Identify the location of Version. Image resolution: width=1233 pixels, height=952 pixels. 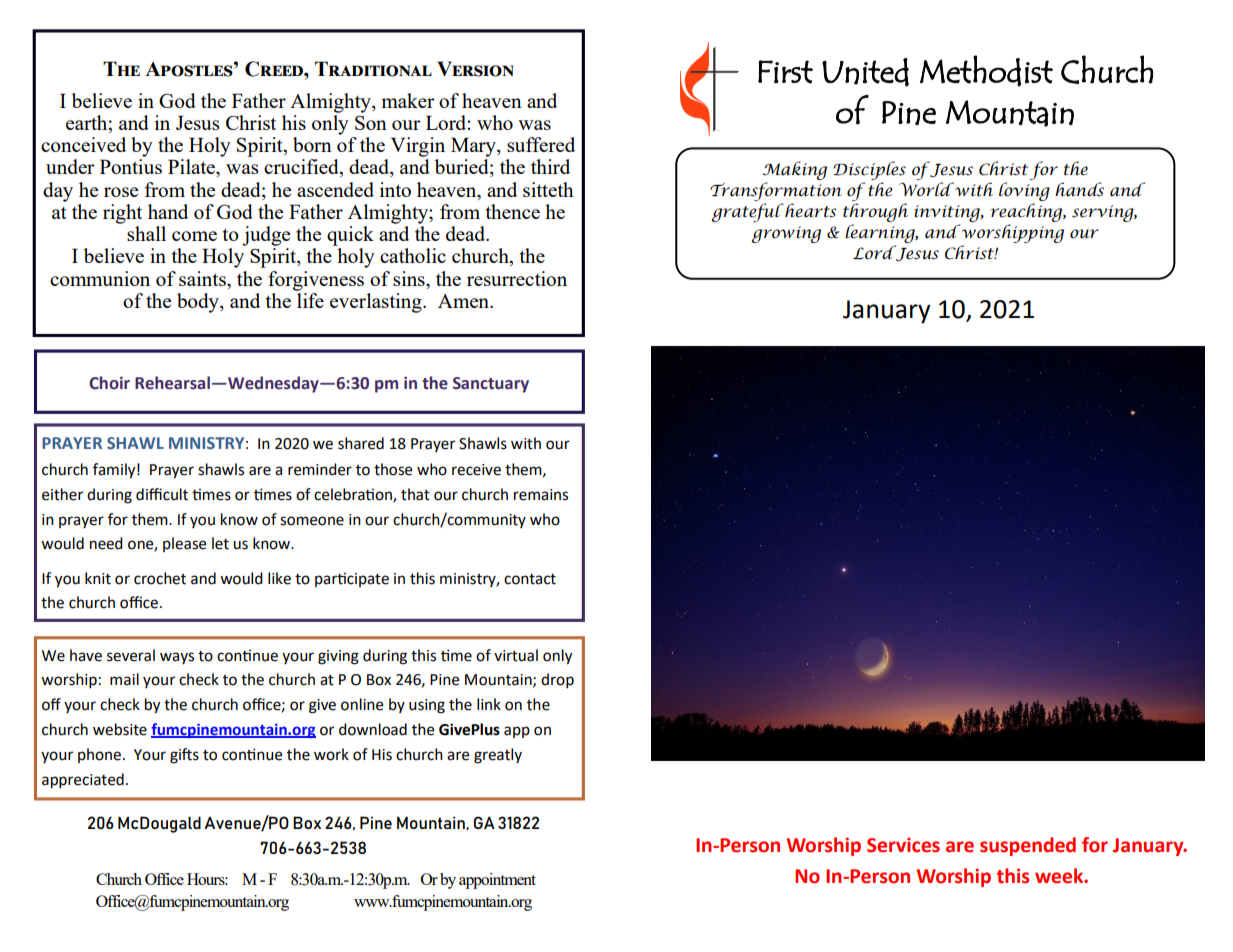
(475, 69).
